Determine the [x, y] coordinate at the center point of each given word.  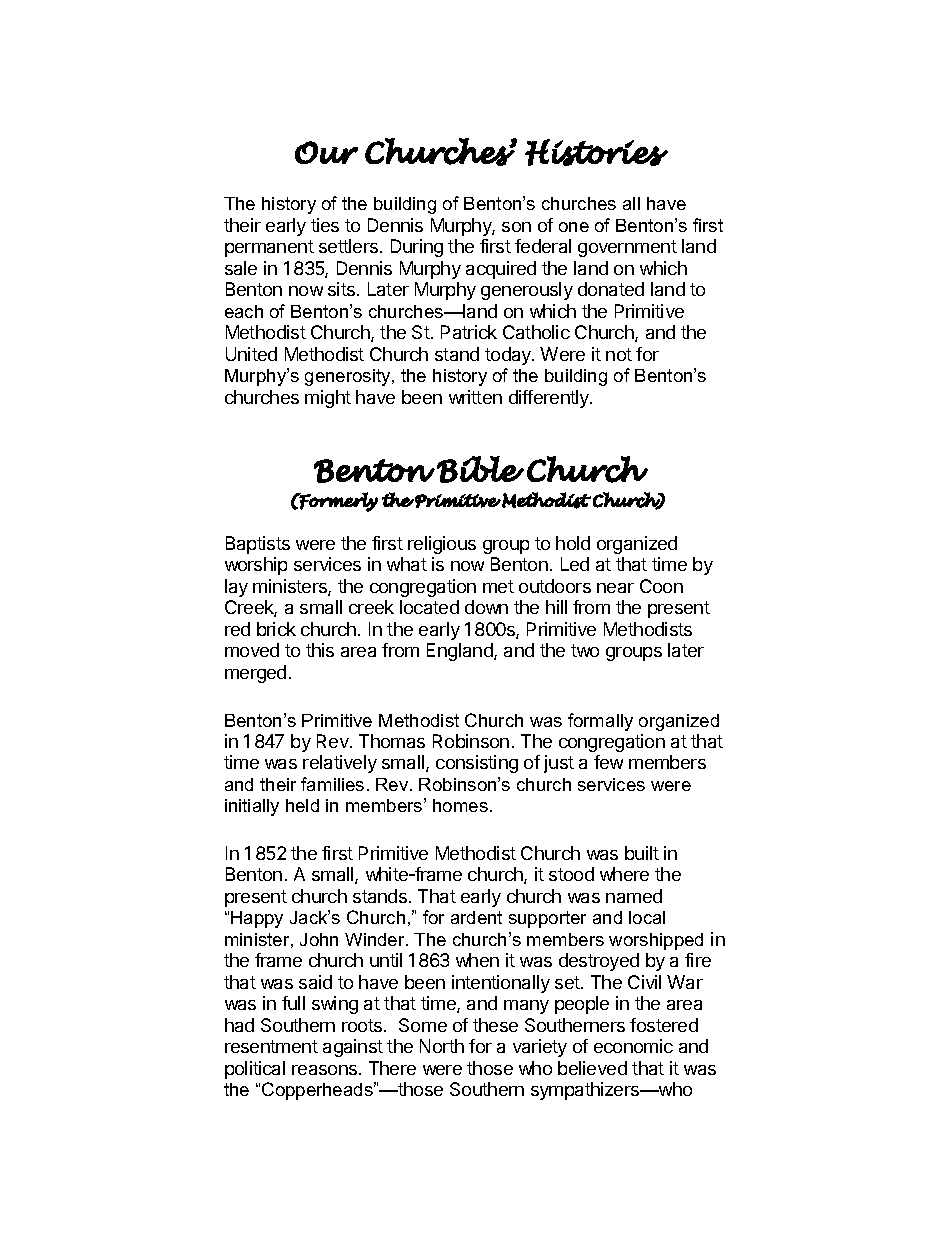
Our [326, 152]
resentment [271, 1046]
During [417, 248]
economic [633, 1046]
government [627, 248]
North [442, 1046]
